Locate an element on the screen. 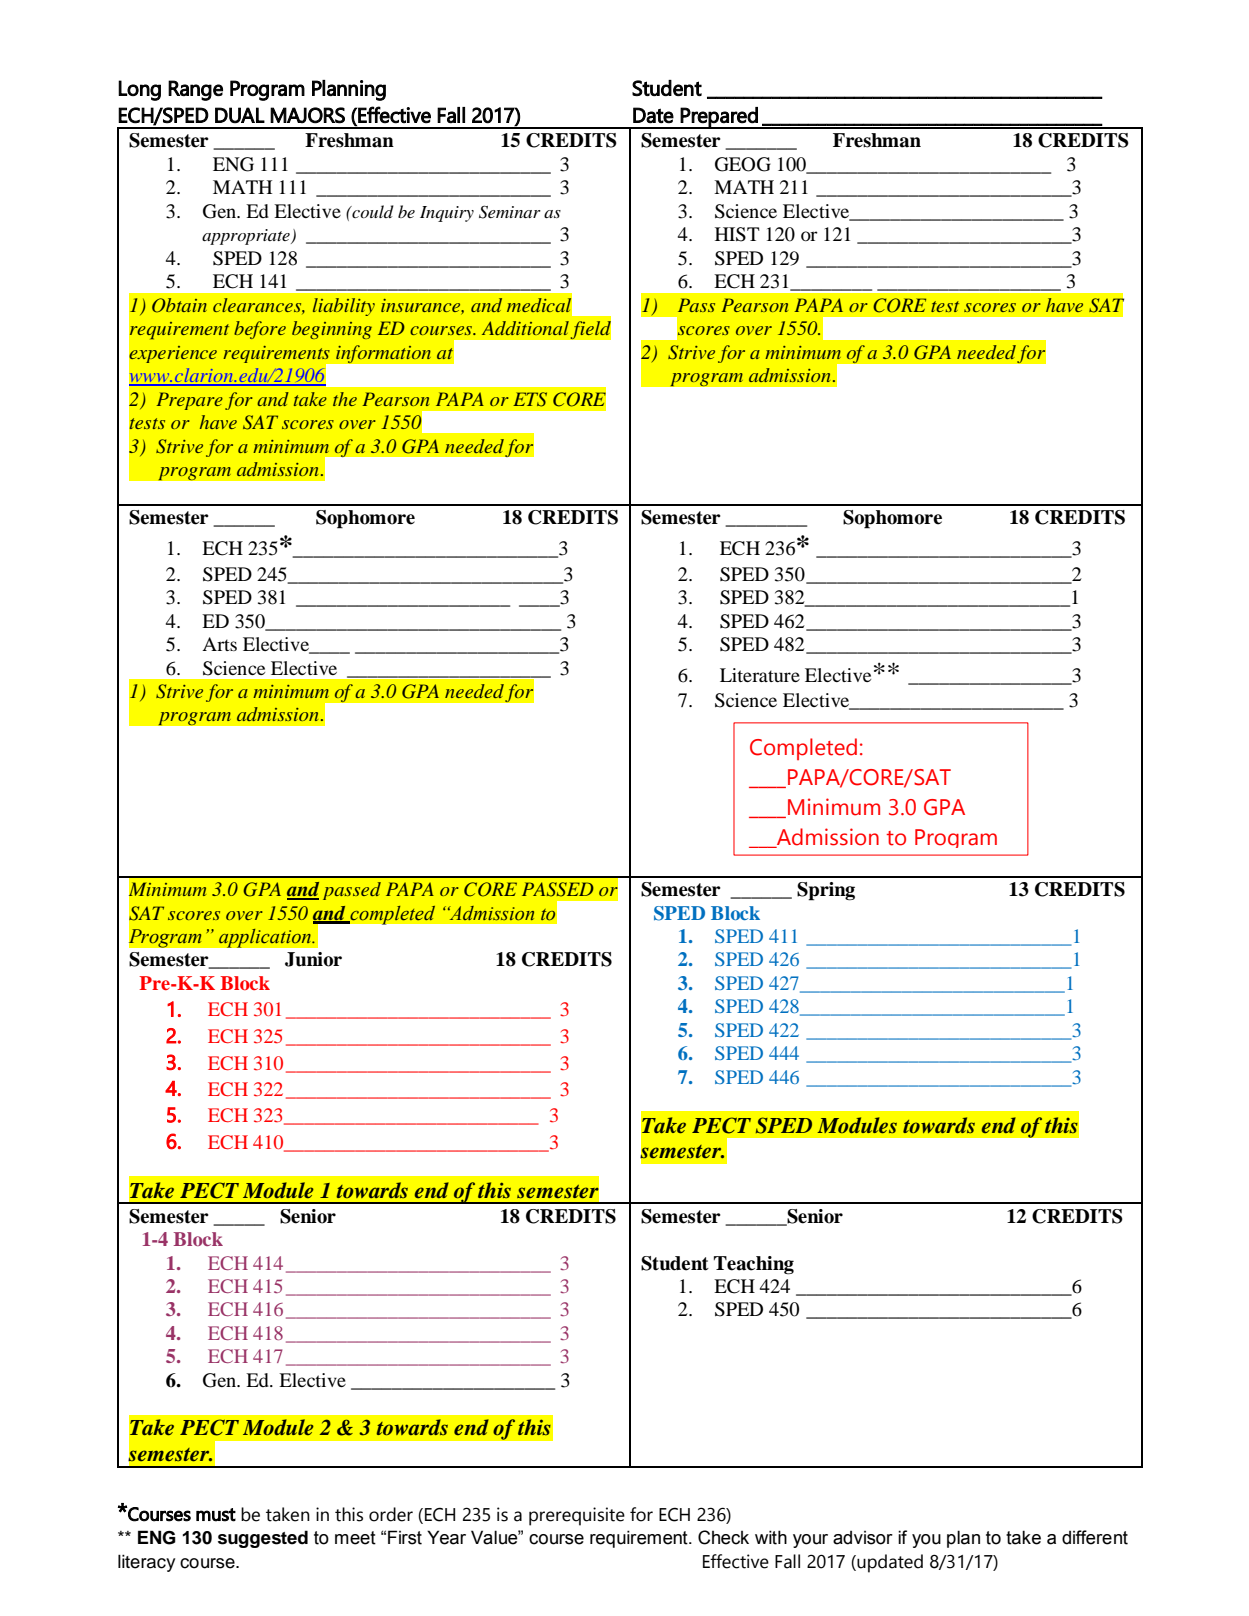  prerequisite is located at coordinates (577, 1516).
